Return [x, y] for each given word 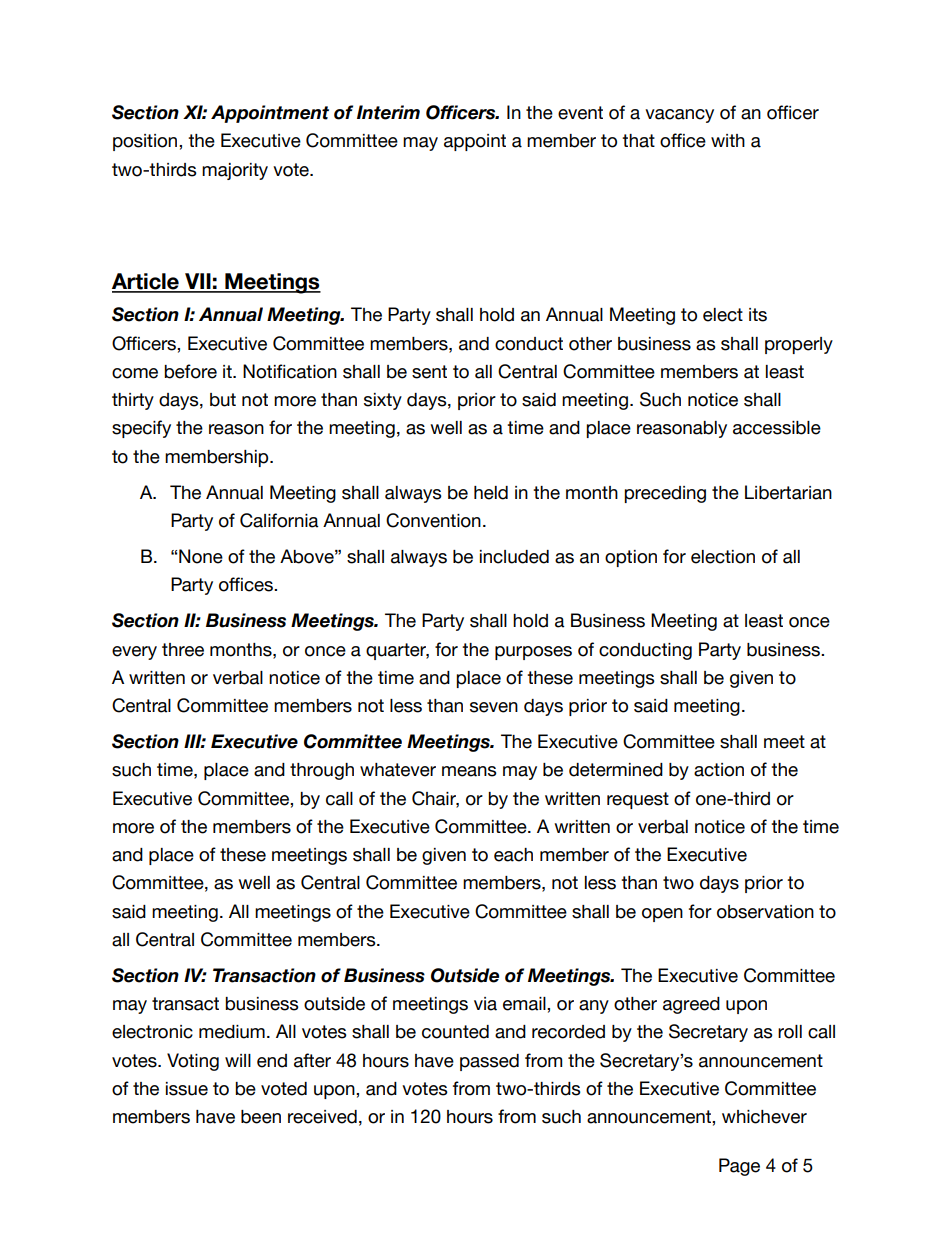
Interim [388, 112]
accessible [777, 428]
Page [739, 1167]
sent [429, 372]
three [183, 650]
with [728, 140]
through [322, 771]
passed [489, 1062]
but [223, 400]
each [513, 855]
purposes [533, 653]
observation [765, 912]
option [631, 558]
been [261, 1117]
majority [235, 171]
